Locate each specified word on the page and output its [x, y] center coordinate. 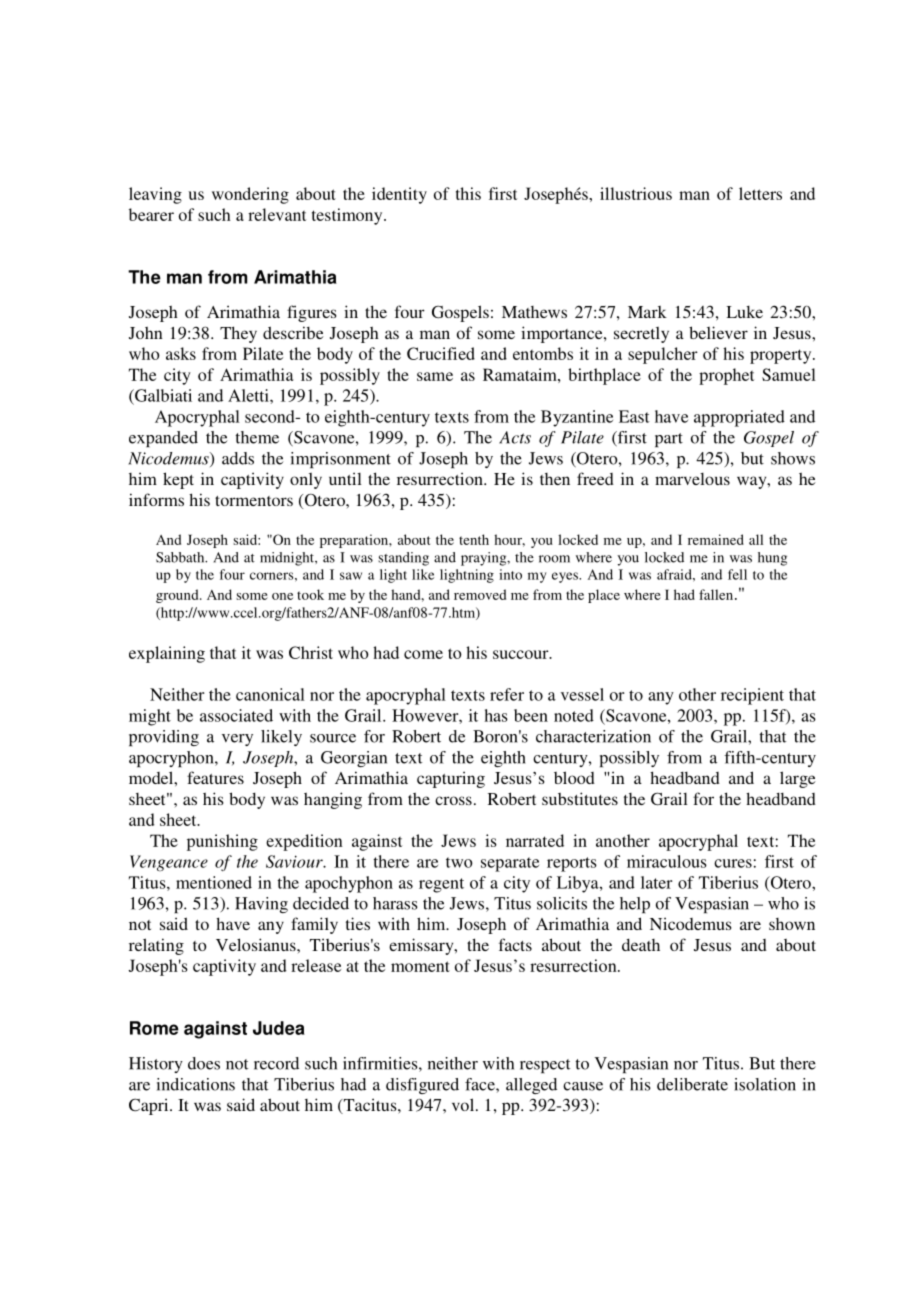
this [468, 193]
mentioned [214, 882]
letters [760, 193]
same [435, 376]
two [459, 862]
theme [257, 437]
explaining [167, 654]
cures [733, 863]
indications [196, 1084]
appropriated [739, 418]
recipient [752, 696]
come [423, 654]
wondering [250, 195]
